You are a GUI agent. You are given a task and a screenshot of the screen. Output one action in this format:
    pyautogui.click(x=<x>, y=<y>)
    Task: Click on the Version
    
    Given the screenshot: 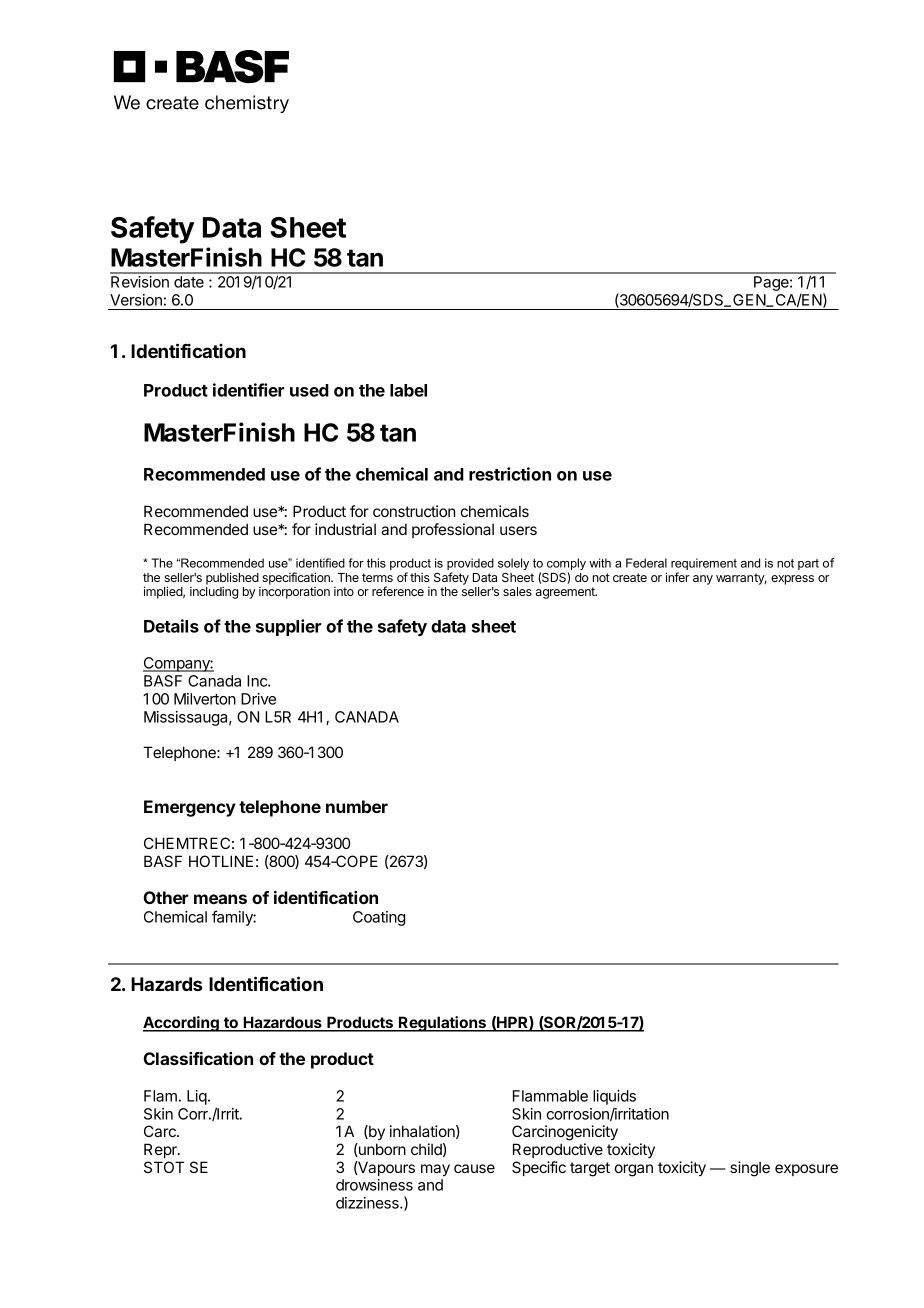 What is the action you would take?
    pyautogui.click(x=136, y=300)
